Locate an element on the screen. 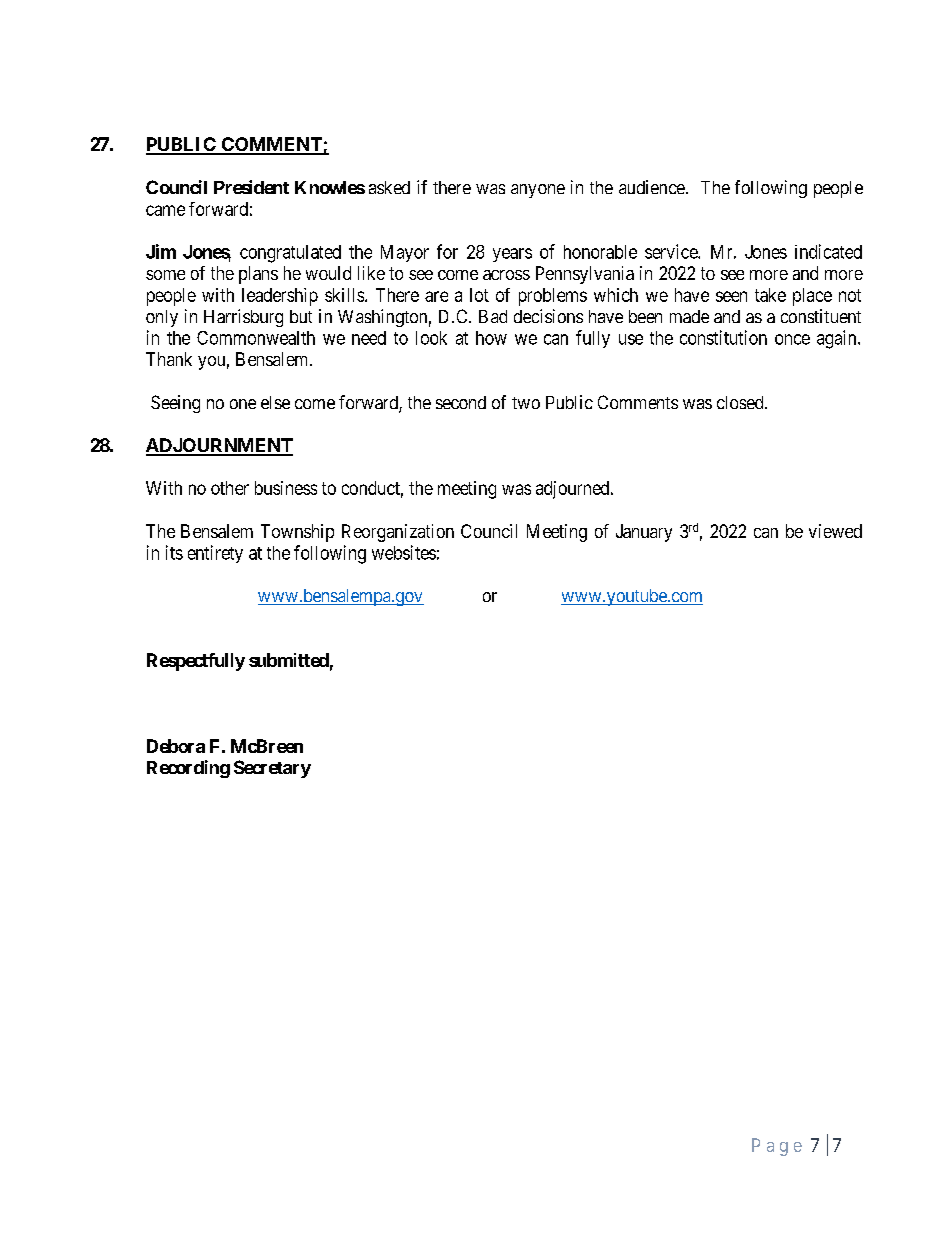 The height and width of the screenshot is (1233, 952). President is located at coordinates (251, 187).
